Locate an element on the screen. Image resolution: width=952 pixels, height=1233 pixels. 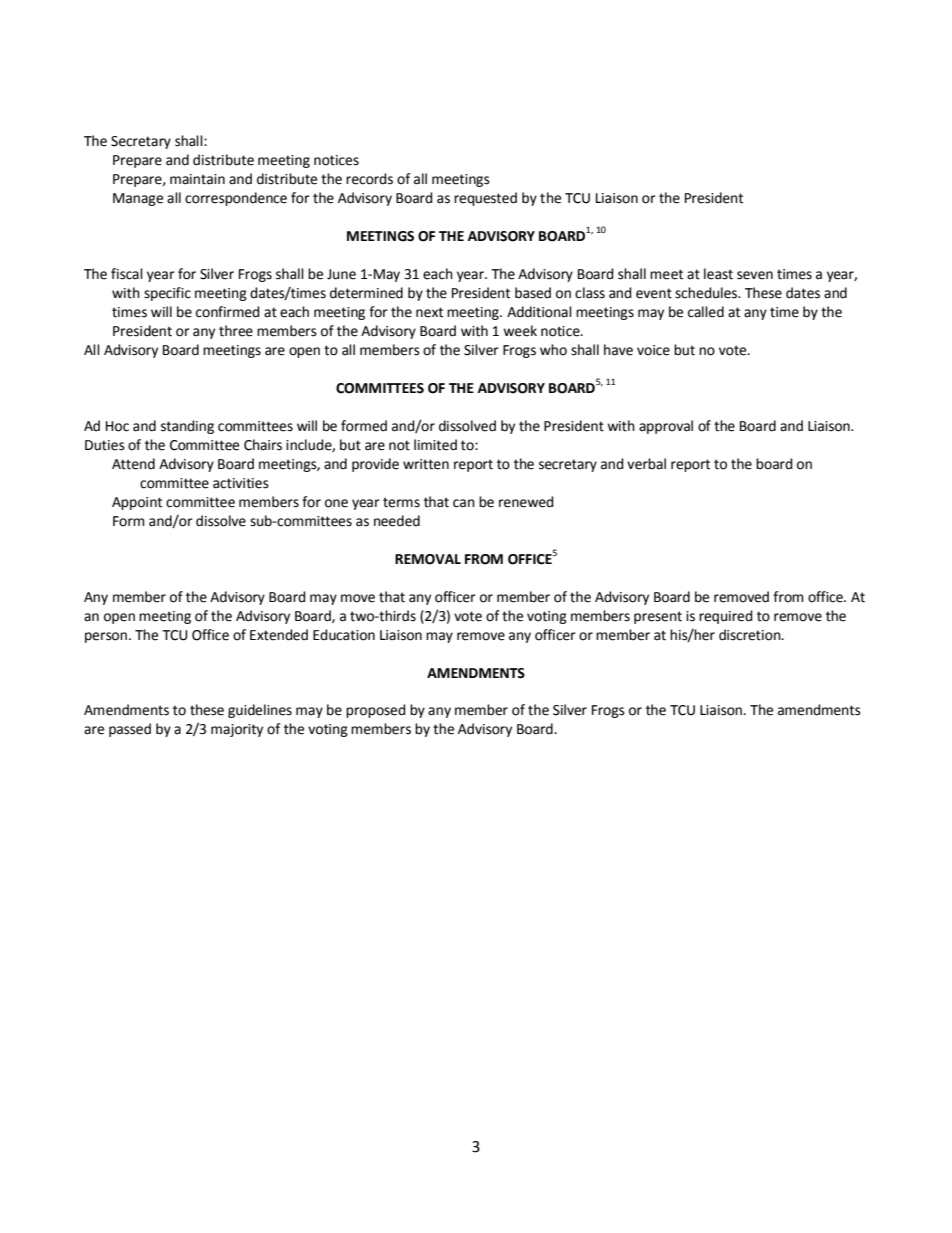
requested is located at coordinates (485, 199).
